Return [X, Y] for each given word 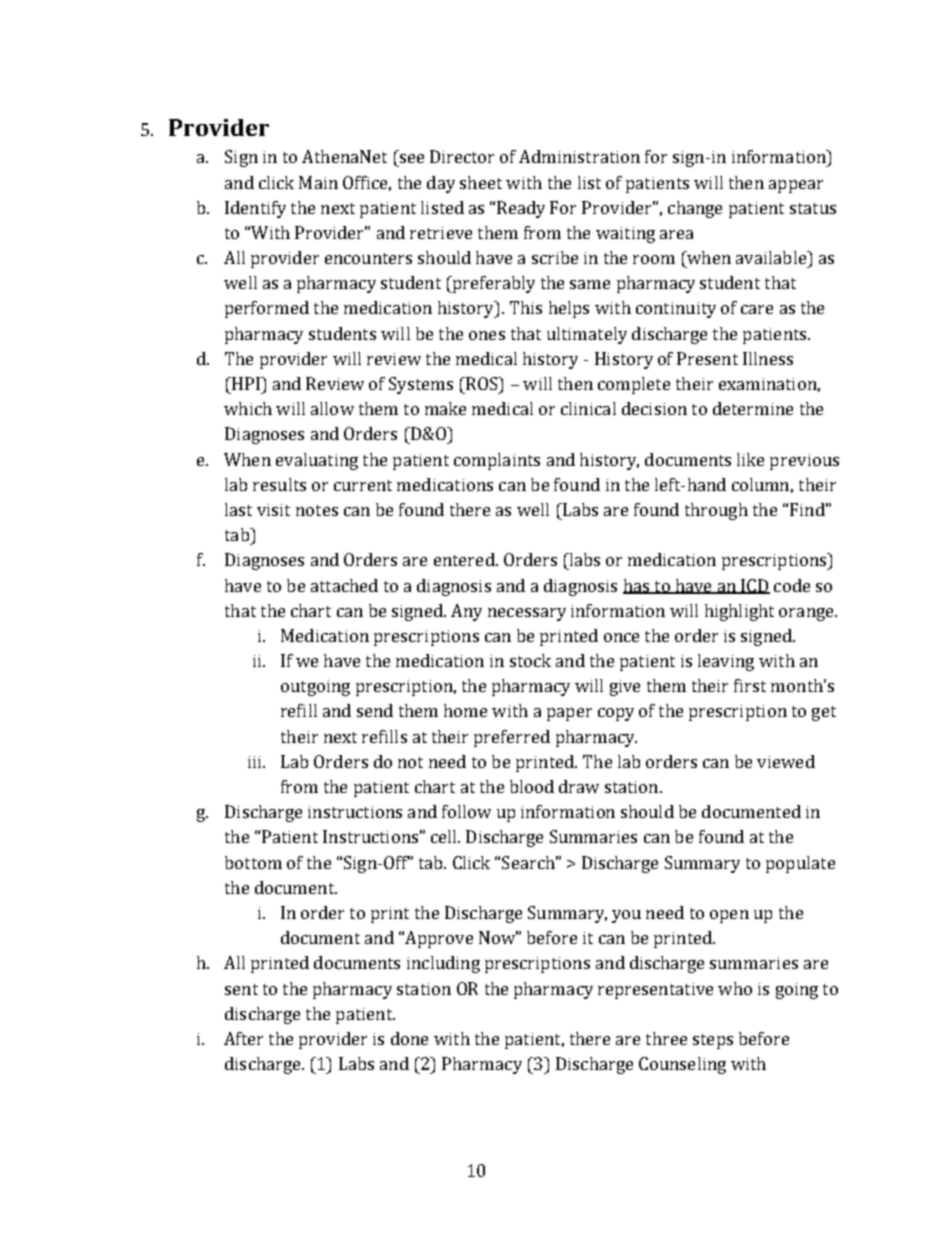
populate [800, 864]
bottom [253, 862]
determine [753, 408]
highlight [739, 612]
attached [344, 585]
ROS [482, 383]
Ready [521, 209]
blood [532, 786]
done [409, 1038]
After [243, 1038]
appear [796, 186]
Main [318, 182]
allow [332, 408]
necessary [527, 614]
